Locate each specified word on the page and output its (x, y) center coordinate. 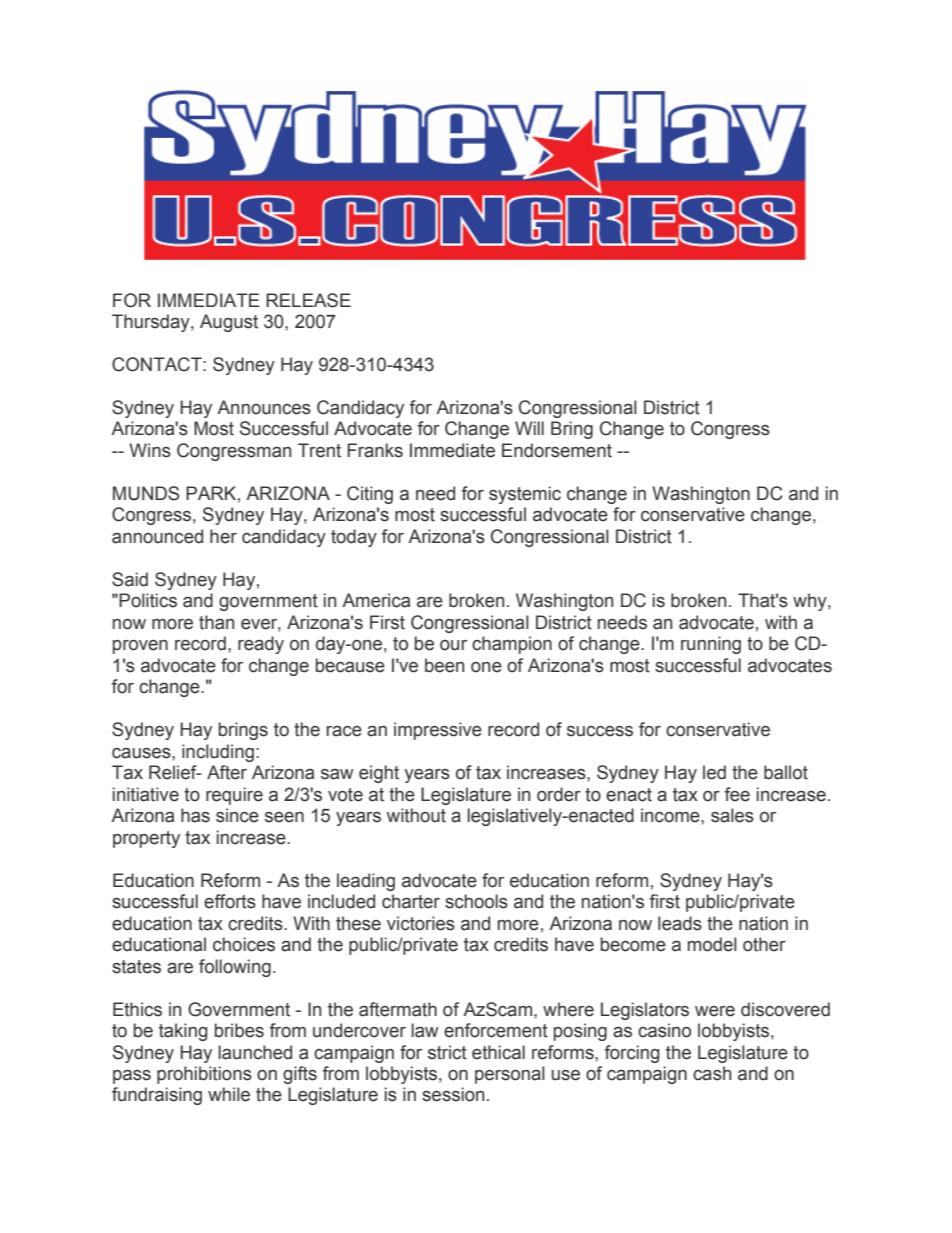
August (229, 323)
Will (529, 428)
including (218, 753)
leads (680, 923)
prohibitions (204, 1075)
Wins (150, 450)
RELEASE (308, 300)
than (216, 622)
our (453, 645)
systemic (525, 495)
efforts (230, 901)
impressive (438, 731)
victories (421, 923)
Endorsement (557, 450)
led (714, 772)
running (711, 645)
